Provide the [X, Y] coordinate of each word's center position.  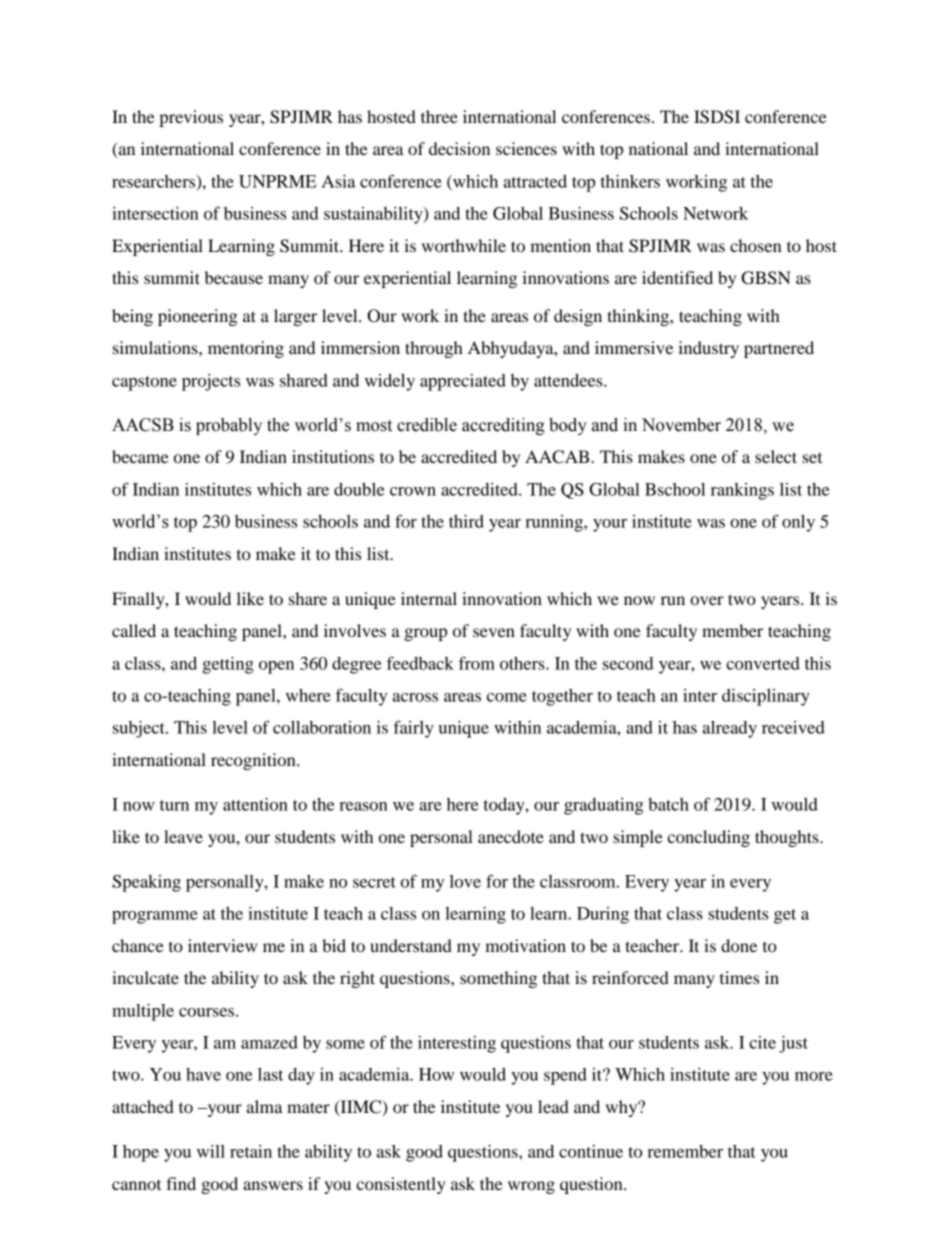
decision [459, 148]
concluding [708, 838]
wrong [531, 1187]
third [466, 521]
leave [183, 836]
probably [229, 426]
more [814, 1076]
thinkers [630, 181]
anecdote [511, 836]
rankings [742, 491]
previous [191, 118]
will [211, 1151]
